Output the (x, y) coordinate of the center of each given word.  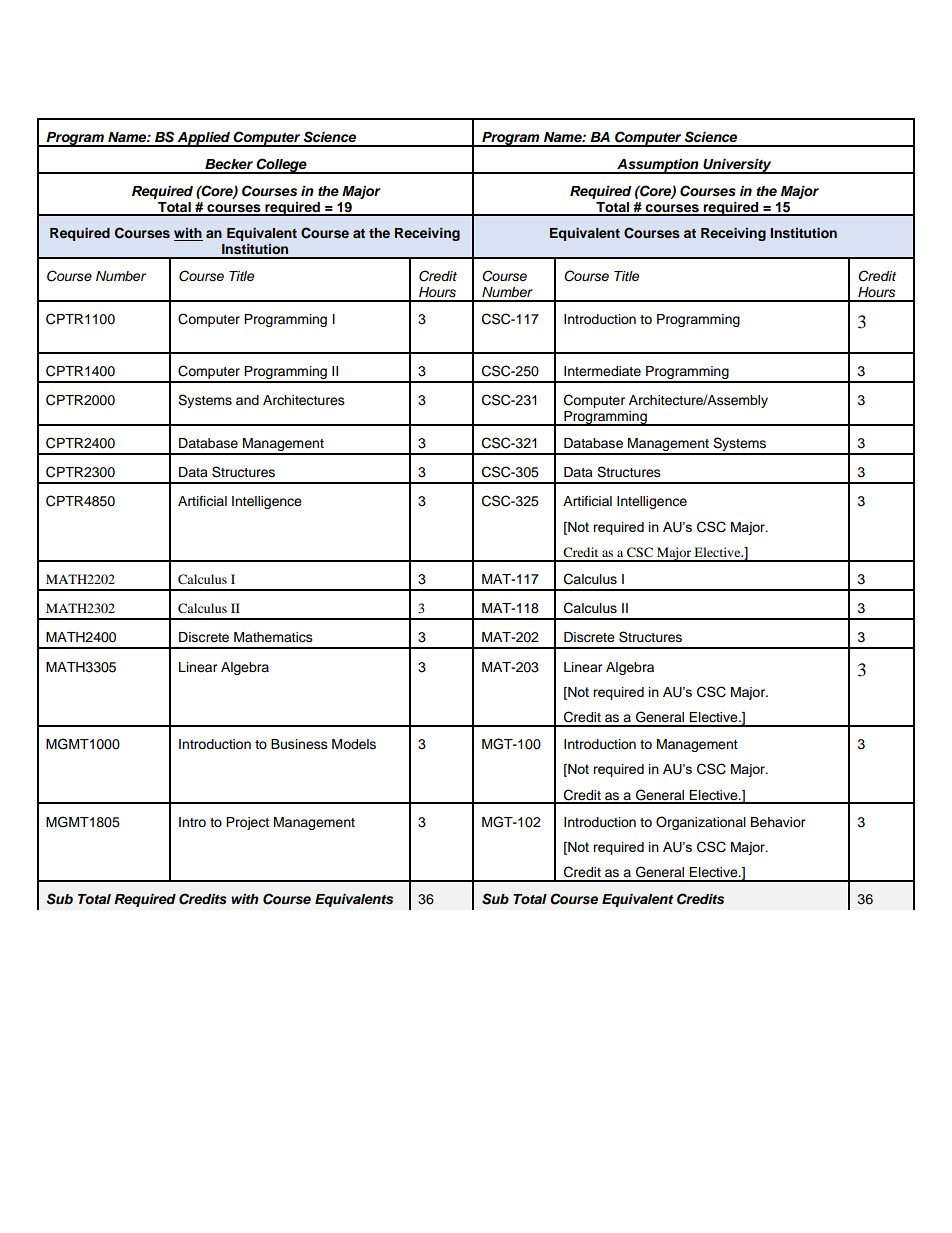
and (247, 400)
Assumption (658, 166)
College (281, 166)
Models (354, 744)
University (737, 166)
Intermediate (602, 371)
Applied (204, 139)
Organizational (701, 823)
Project (247, 823)
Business (299, 744)
